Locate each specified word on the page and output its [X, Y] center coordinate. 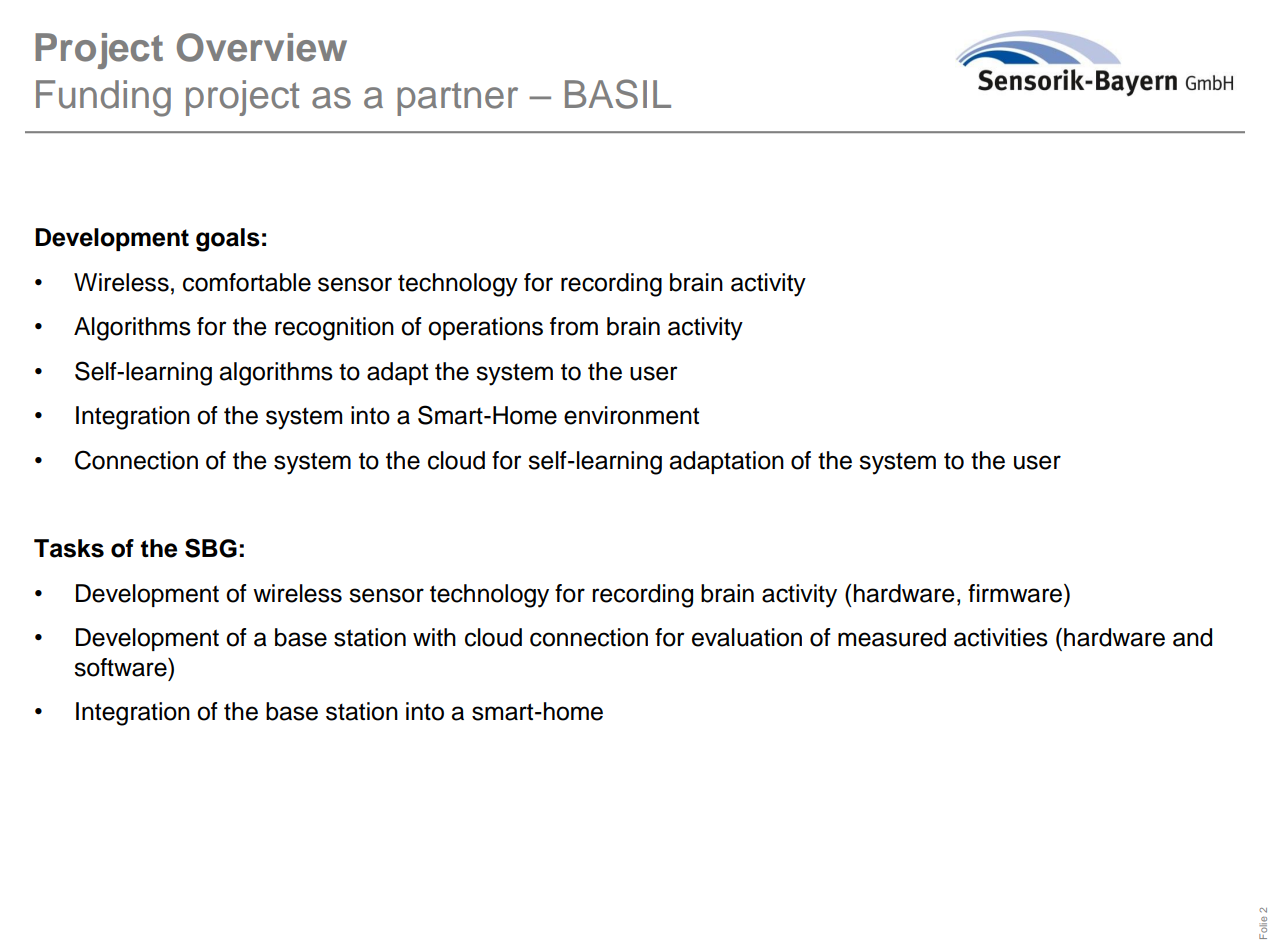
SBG [211, 548]
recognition [334, 329]
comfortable [247, 282]
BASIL [618, 94]
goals [228, 240]
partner [457, 99]
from [574, 326]
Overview [262, 47]
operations [485, 328]
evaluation [747, 637]
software [121, 667]
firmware [1015, 593]
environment [631, 415]
